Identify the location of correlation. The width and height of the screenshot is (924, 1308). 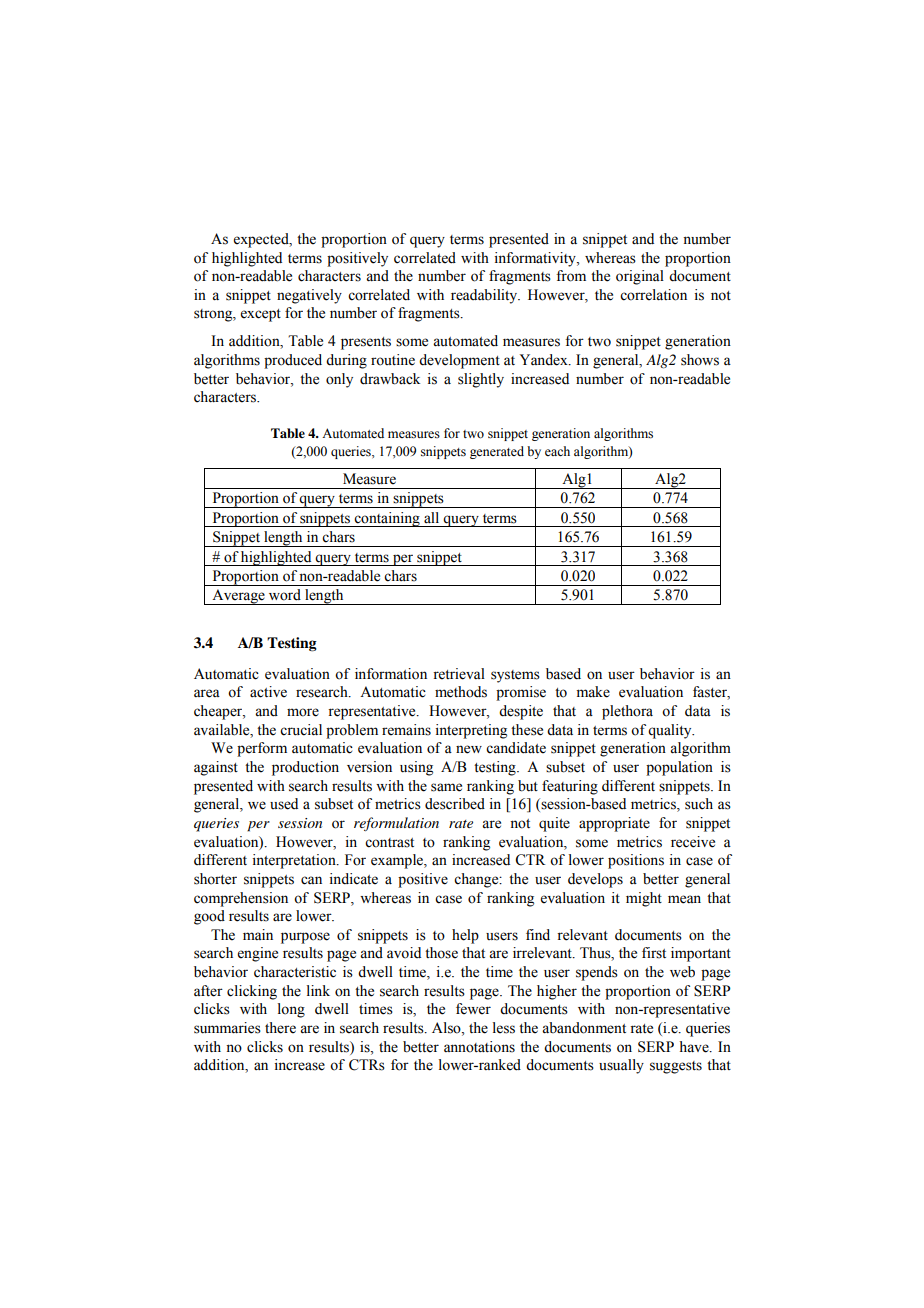
(653, 295).
